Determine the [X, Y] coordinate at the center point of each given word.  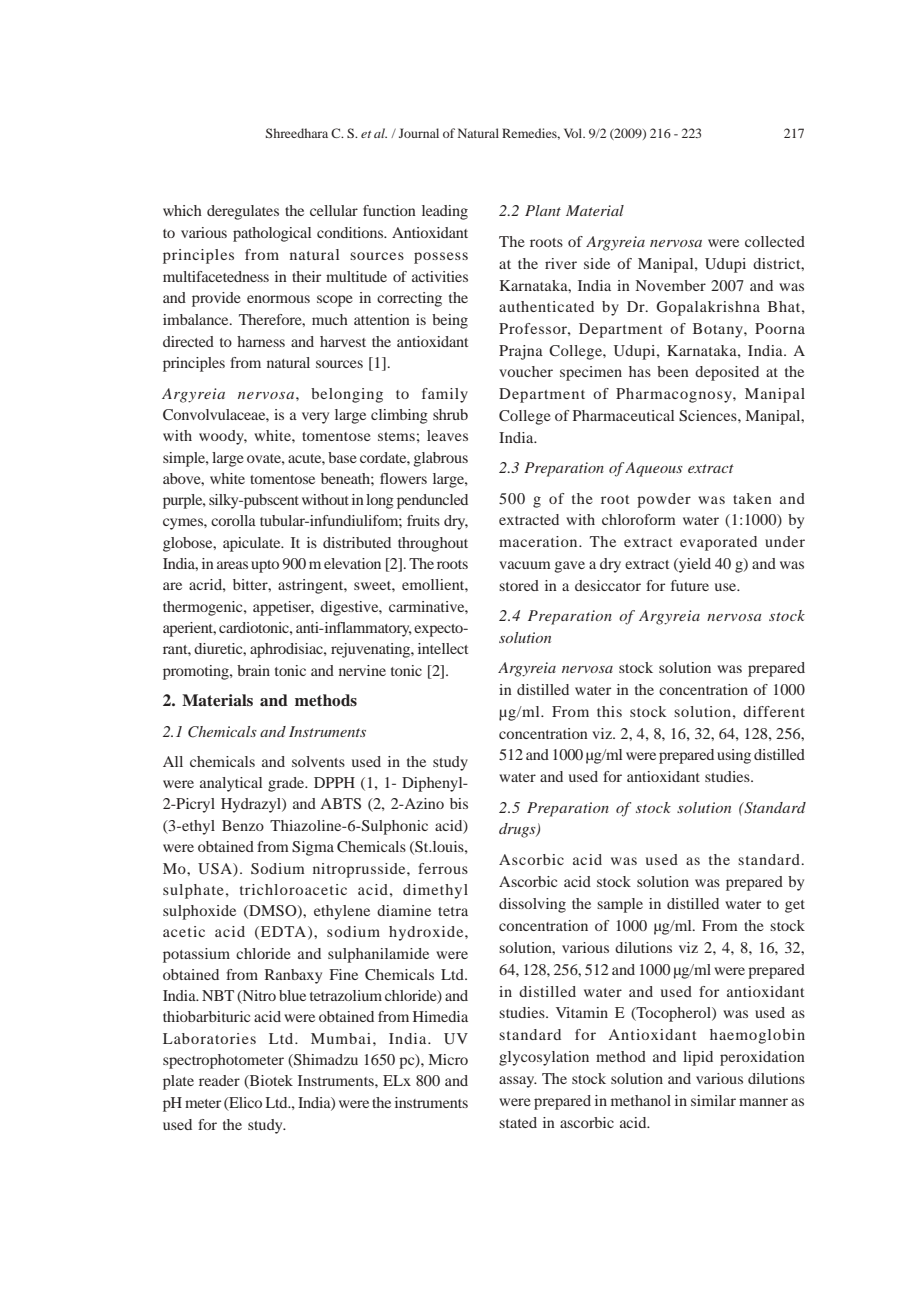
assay [518, 1082]
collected [775, 241]
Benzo [243, 825]
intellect [443, 648]
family [445, 395]
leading [445, 212]
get [795, 906]
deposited [727, 373]
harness [261, 341]
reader [219, 1080]
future [690, 585]
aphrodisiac [287, 650]
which [182, 210]
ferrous [443, 868]
